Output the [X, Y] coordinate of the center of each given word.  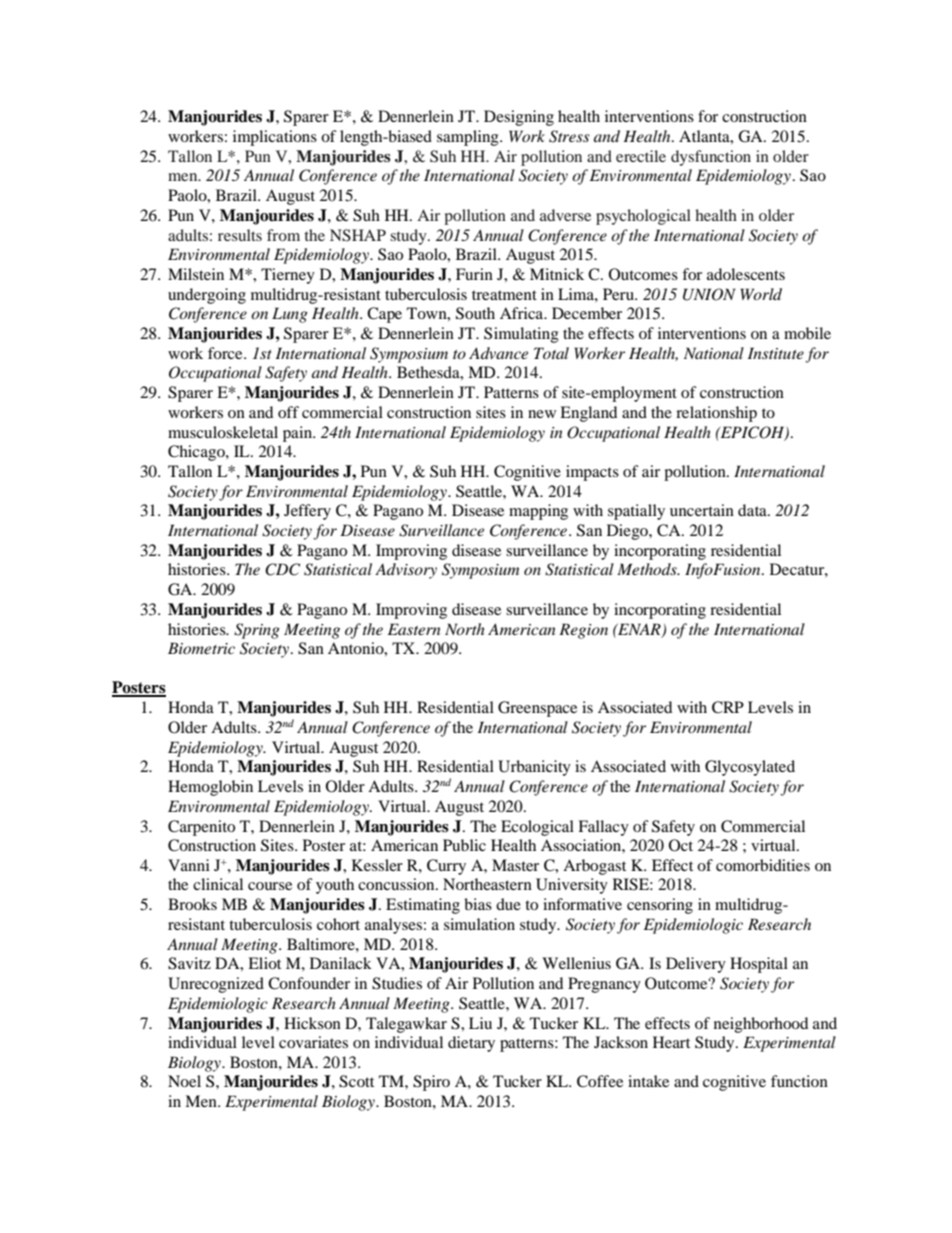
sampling [469, 138]
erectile [641, 156]
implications [275, 138]
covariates [313, 1042]
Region [583, 631]
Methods [648, 569]
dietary [471, 1044]
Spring [257, 631]
